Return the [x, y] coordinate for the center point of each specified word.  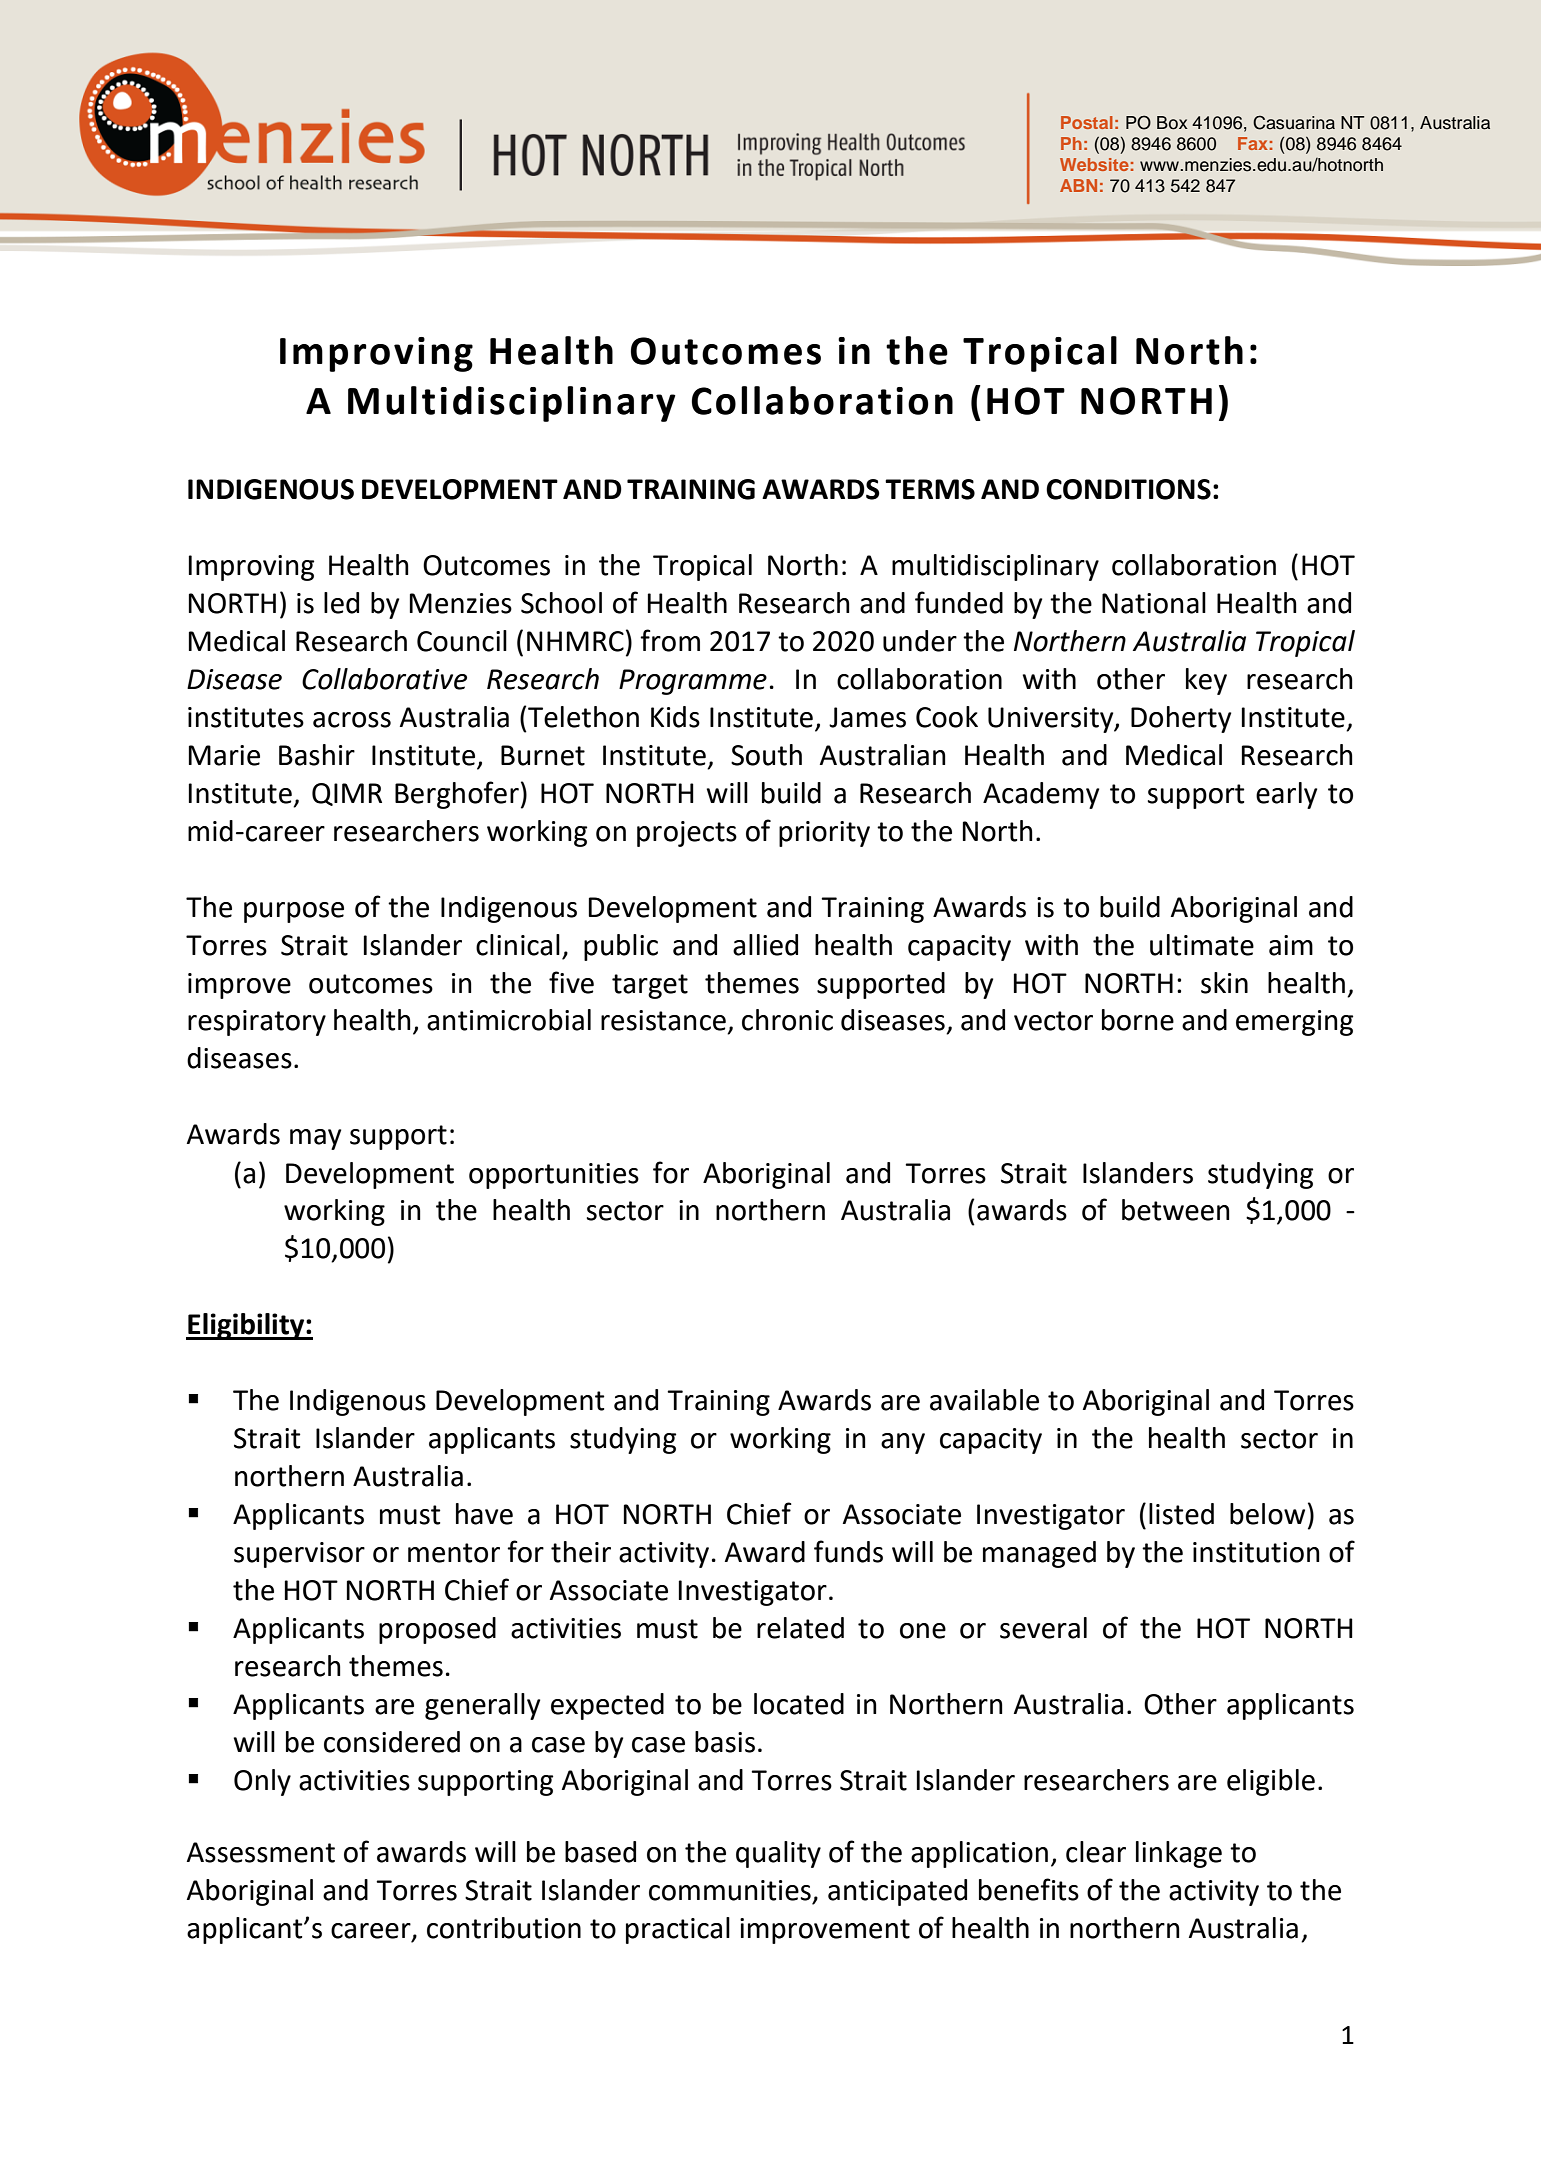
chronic [787, 1020]
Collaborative [384, 679]
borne [1138, 1020]
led [341, 603]
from [670, 640]
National [1154, 603]
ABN [1078, 185]
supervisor [299, 1555]
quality [778, 1854]
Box [1172, 123]
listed [1181, 1514]
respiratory [257, 1023]
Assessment [261, 1852]
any [903, 1443]
